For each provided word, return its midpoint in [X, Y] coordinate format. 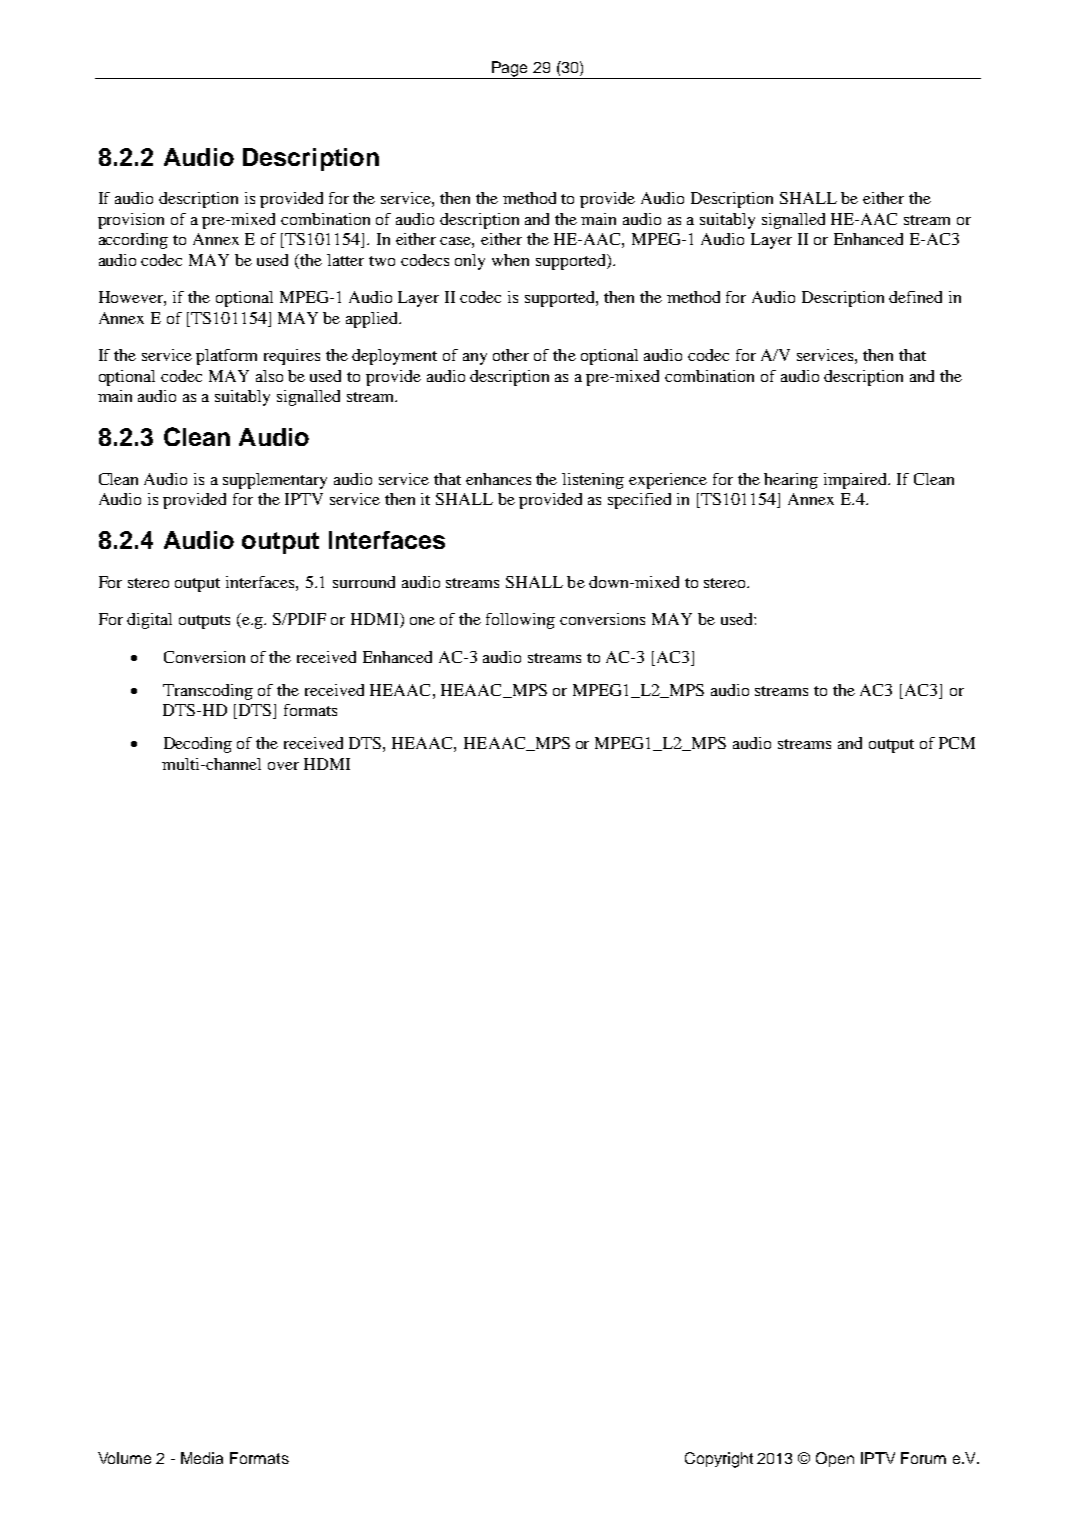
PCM [957, 743]
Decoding [198, 745]
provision [131, 221]
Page [510, 70]
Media [202, 1458]
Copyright [719, 1460]
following [520, 621]
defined [915, 297]
